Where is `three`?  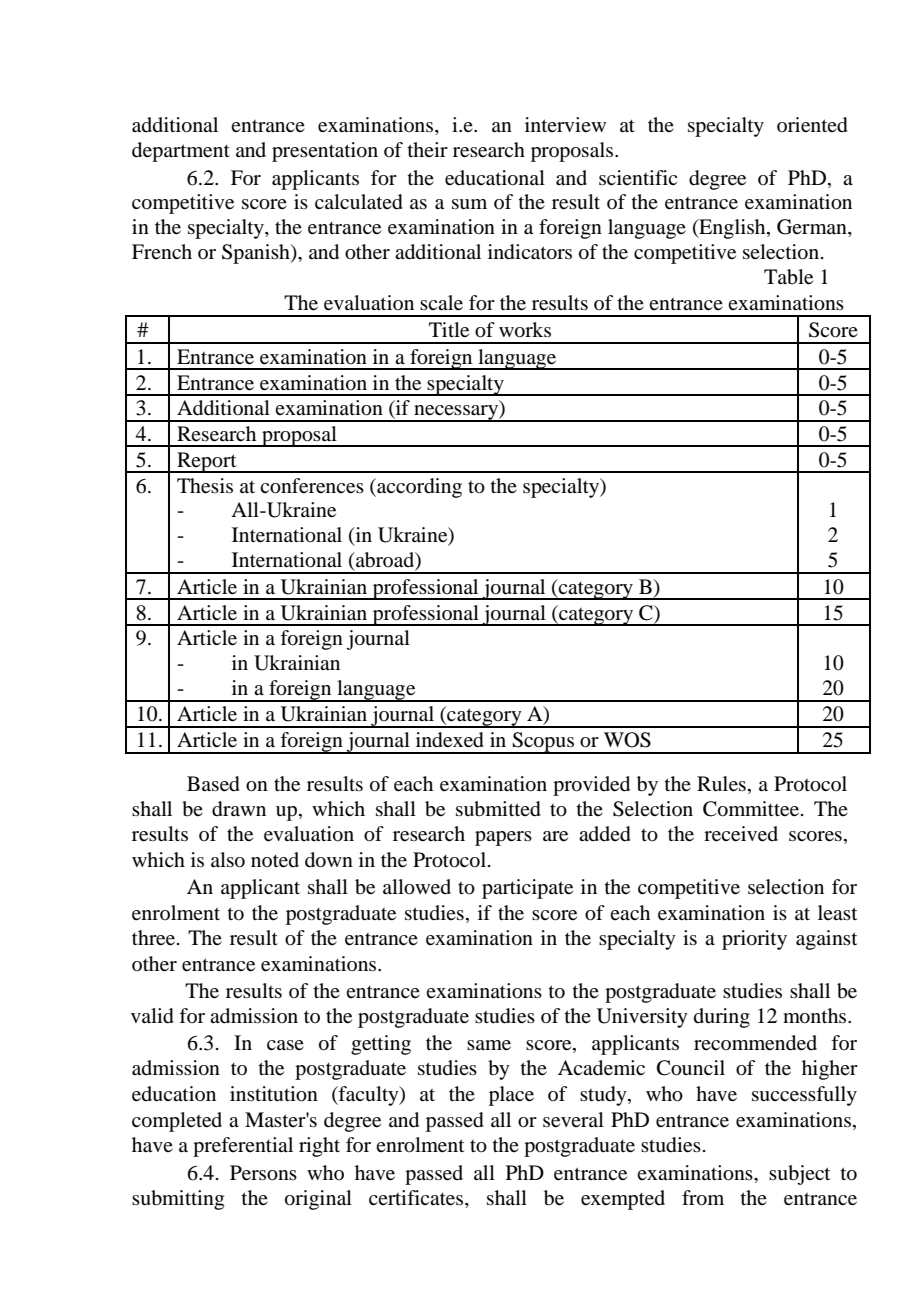 three is located at coordinates (155, 938).
